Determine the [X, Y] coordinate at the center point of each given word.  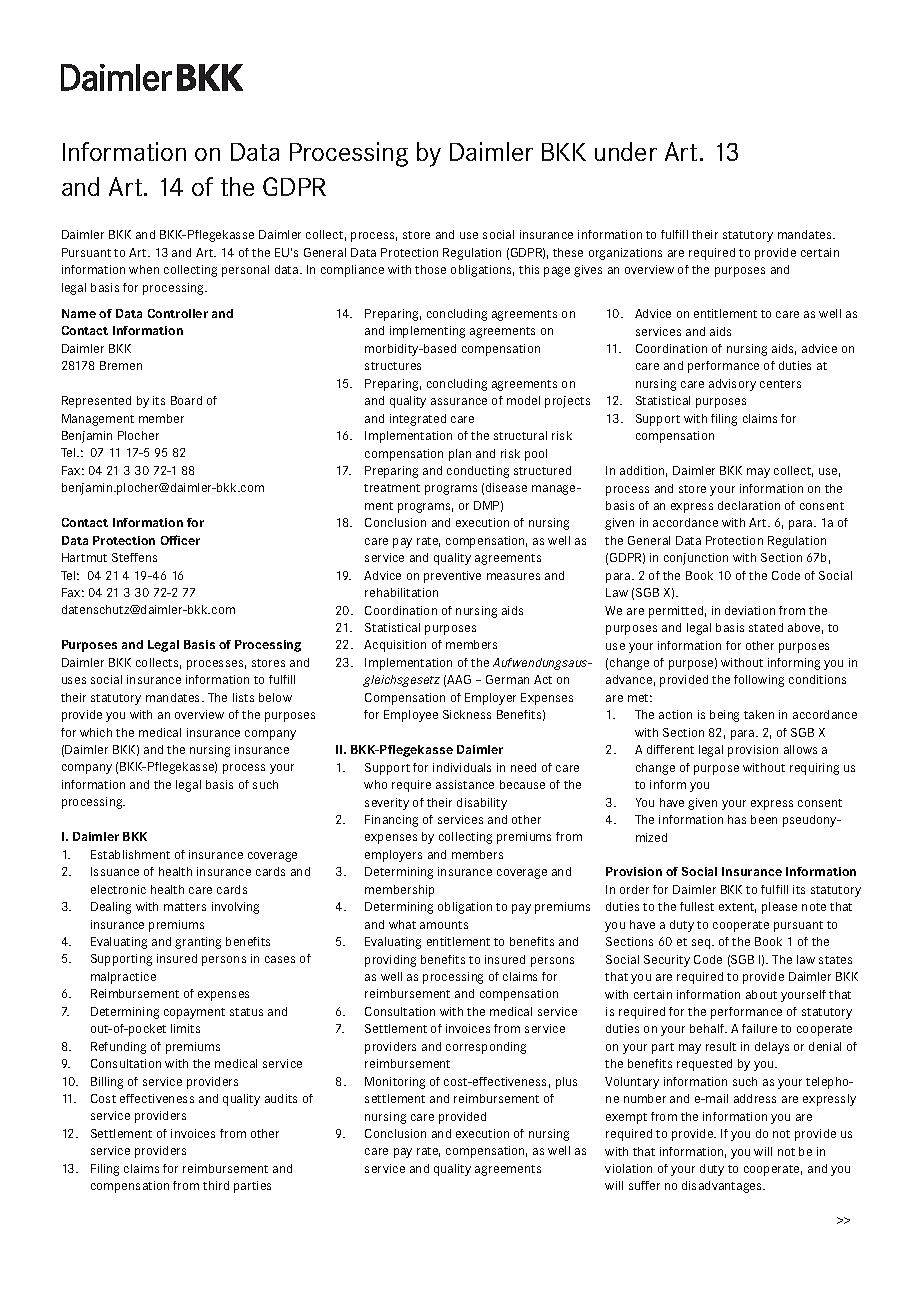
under [626, 151]
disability [482, 804]
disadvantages [723, 1187]
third [216, 1185]
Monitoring [395, 1083]
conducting [478, 472]
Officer [180, 540]
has [737, 819]
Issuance [115, 871]
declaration [749, 505]
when [144, 269]
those [430, 269]
